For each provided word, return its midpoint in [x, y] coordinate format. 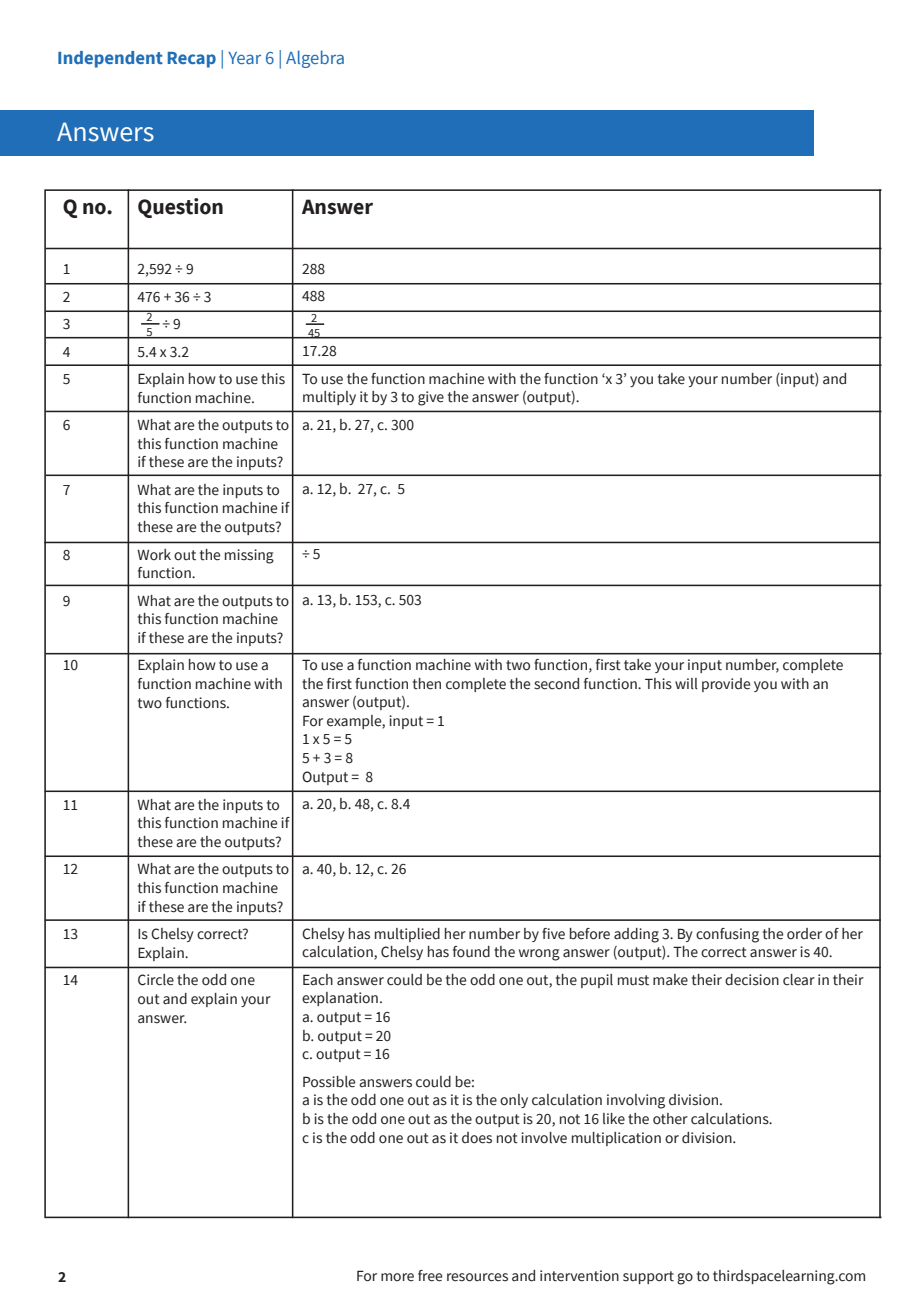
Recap [192, 60]
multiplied [407, 935]
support [648, 1277]
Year [244, 58]
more [397, 1277]
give [431, 398]
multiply [329, 398]
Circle [156, 980]
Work [154, 555]
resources [477, 1277]
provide [726, 685]
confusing [727, 935]
